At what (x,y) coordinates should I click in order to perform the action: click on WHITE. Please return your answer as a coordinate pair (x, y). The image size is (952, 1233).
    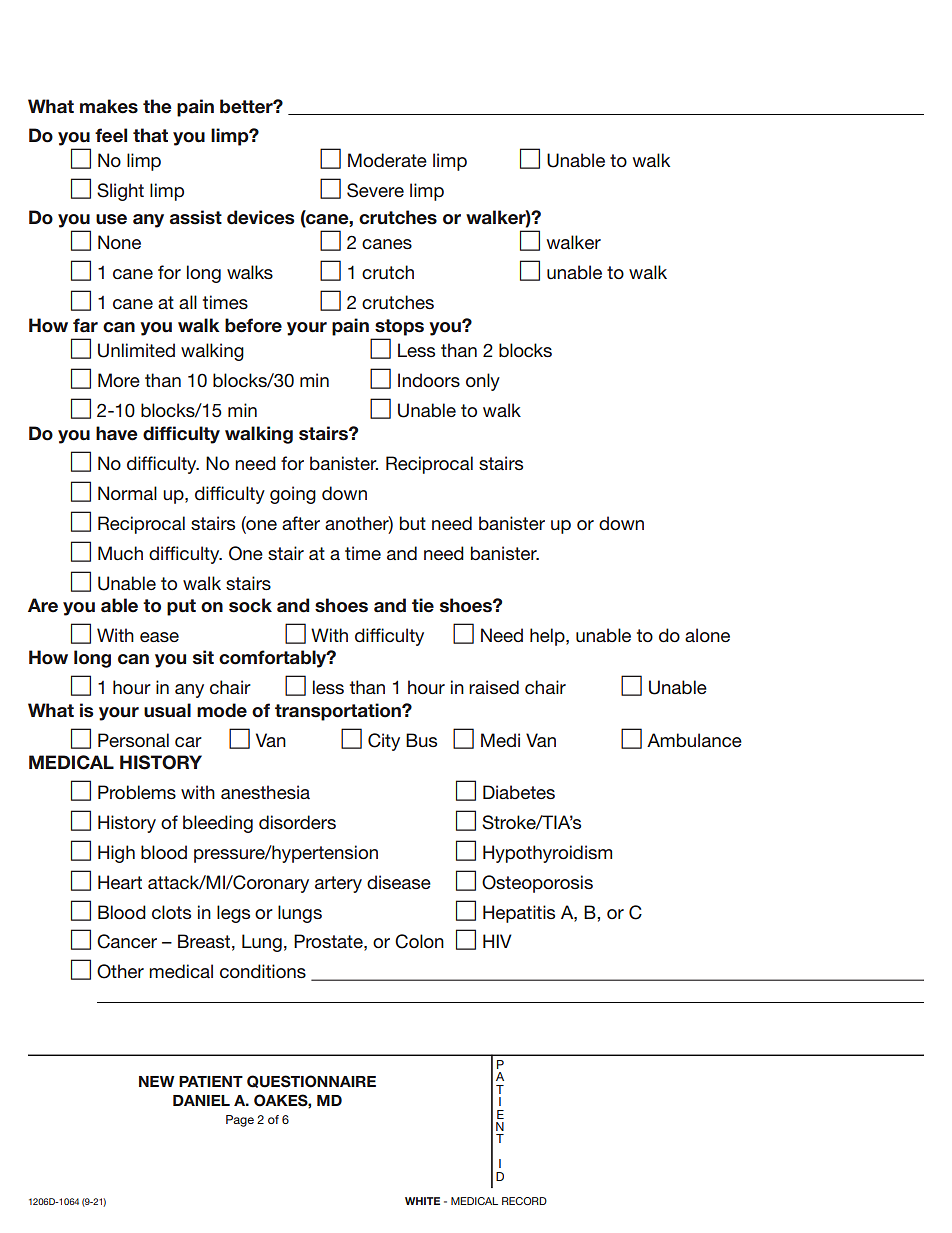
    Looking at the image, I should click on (422, 1201).
